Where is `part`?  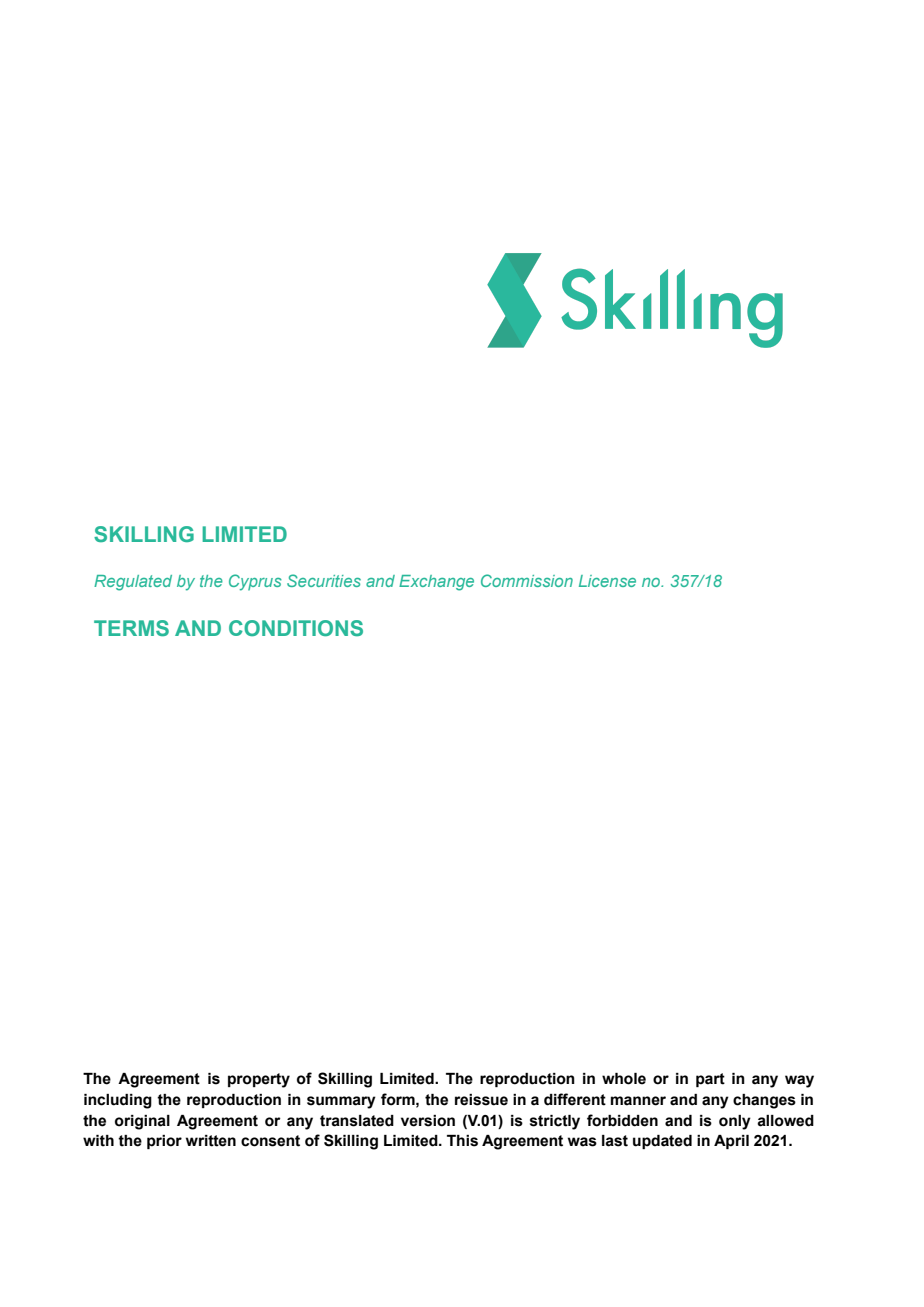 part is located at coordinates (710, 1080).
